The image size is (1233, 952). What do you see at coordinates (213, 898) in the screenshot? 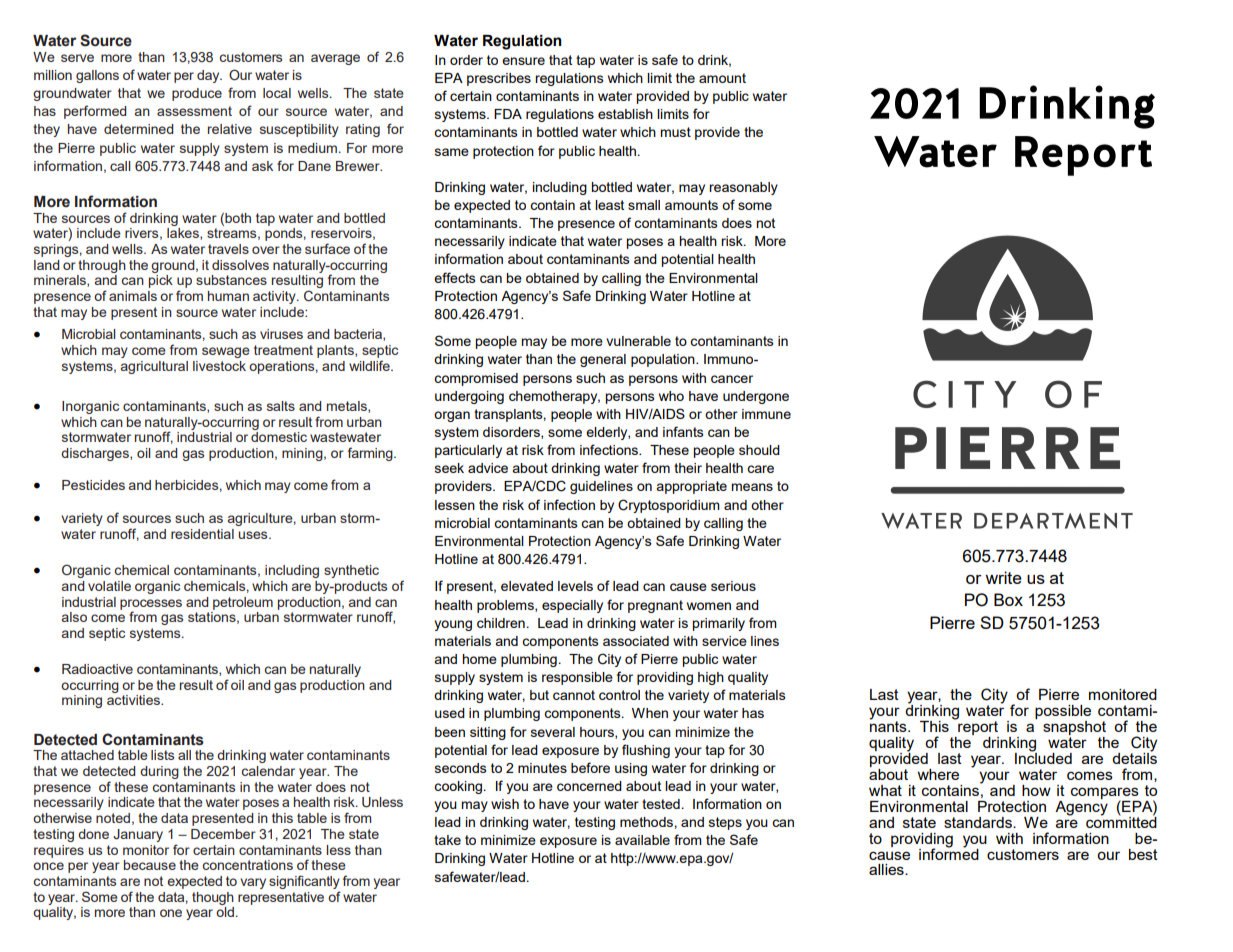
I see `though` at bounding box center [213, 898].
